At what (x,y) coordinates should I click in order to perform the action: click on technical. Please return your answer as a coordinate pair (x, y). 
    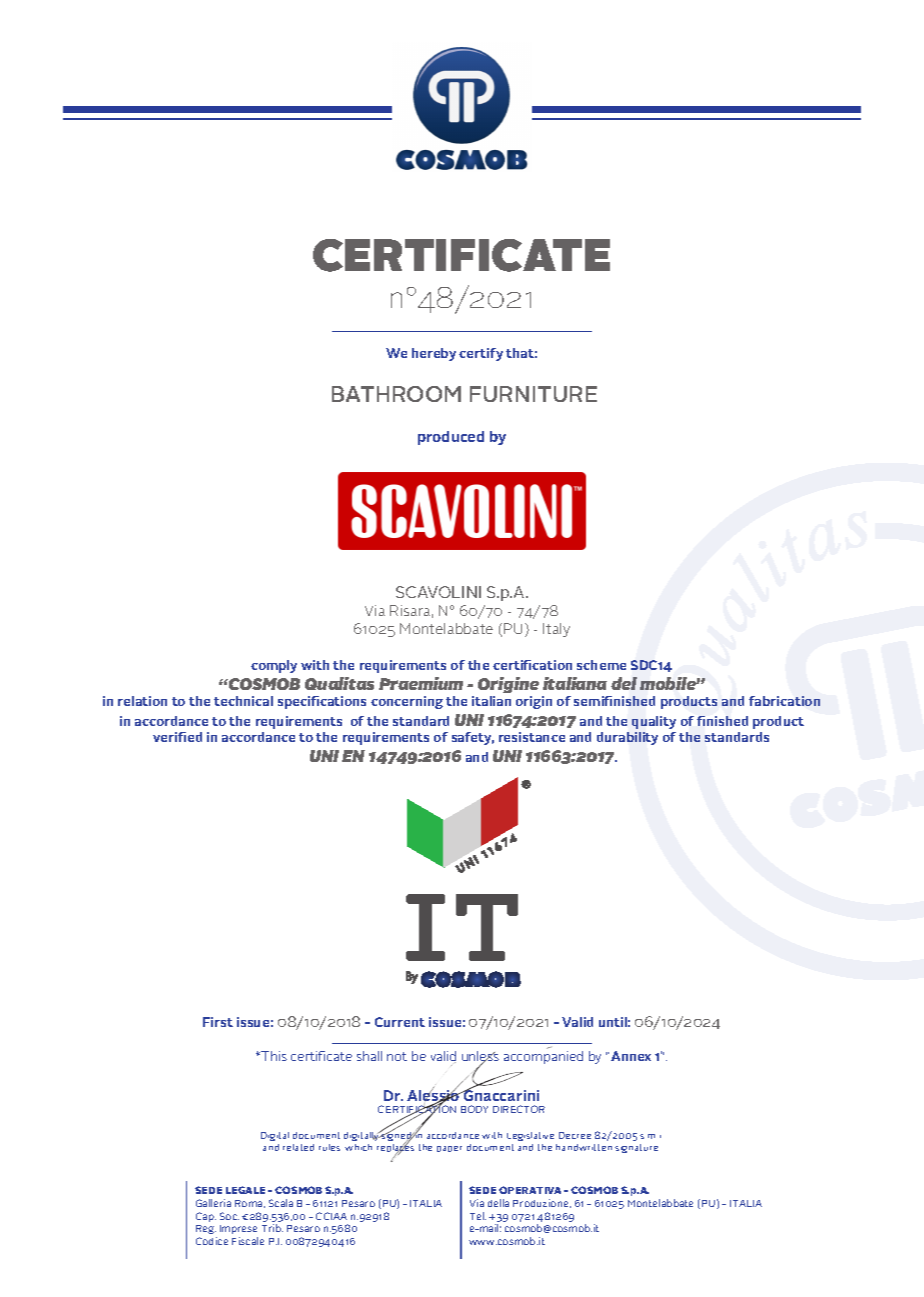
    Looking at the image, I should click on (243, 701).
